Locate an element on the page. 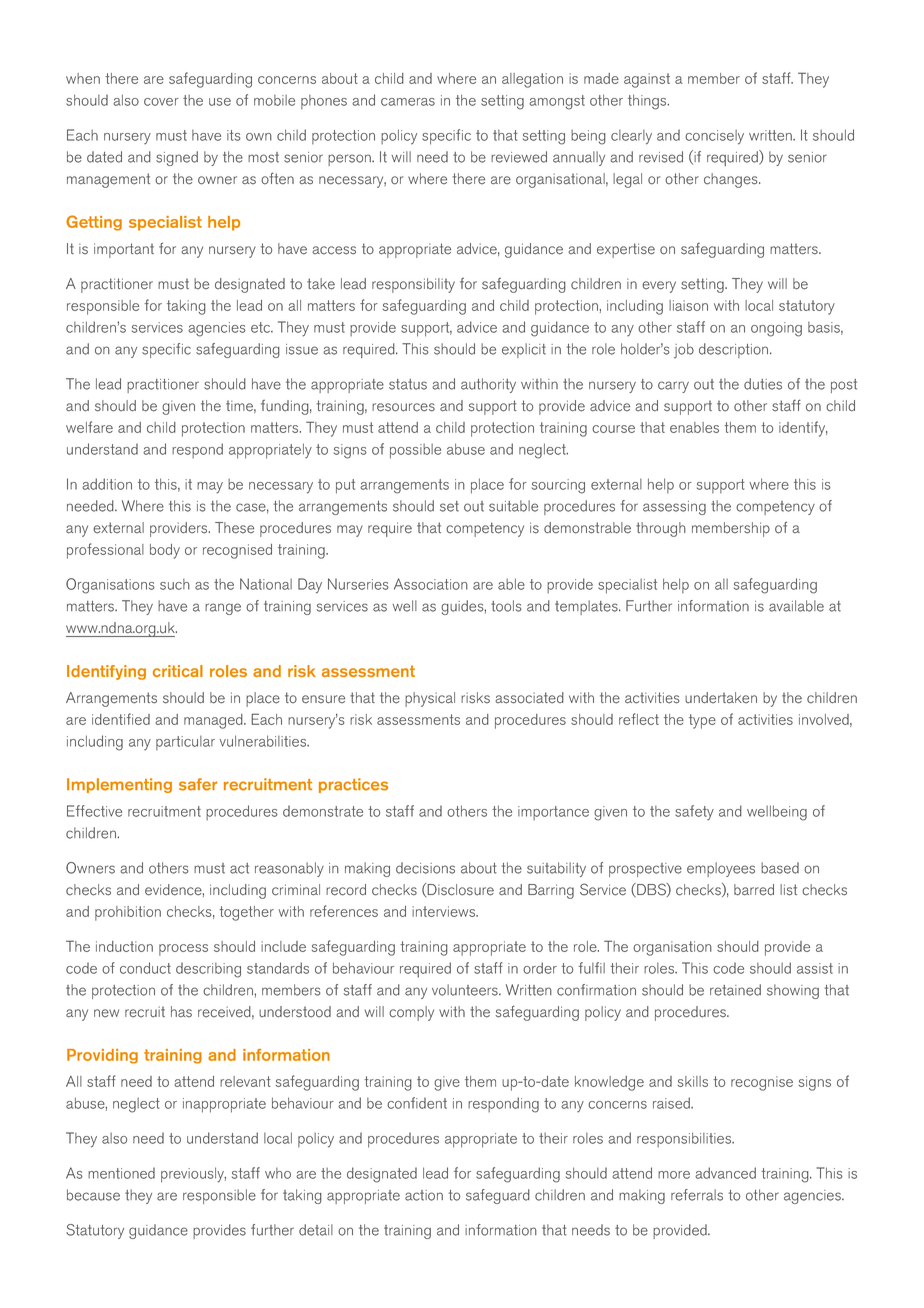  cameras is located at coordinates (408, 102).
